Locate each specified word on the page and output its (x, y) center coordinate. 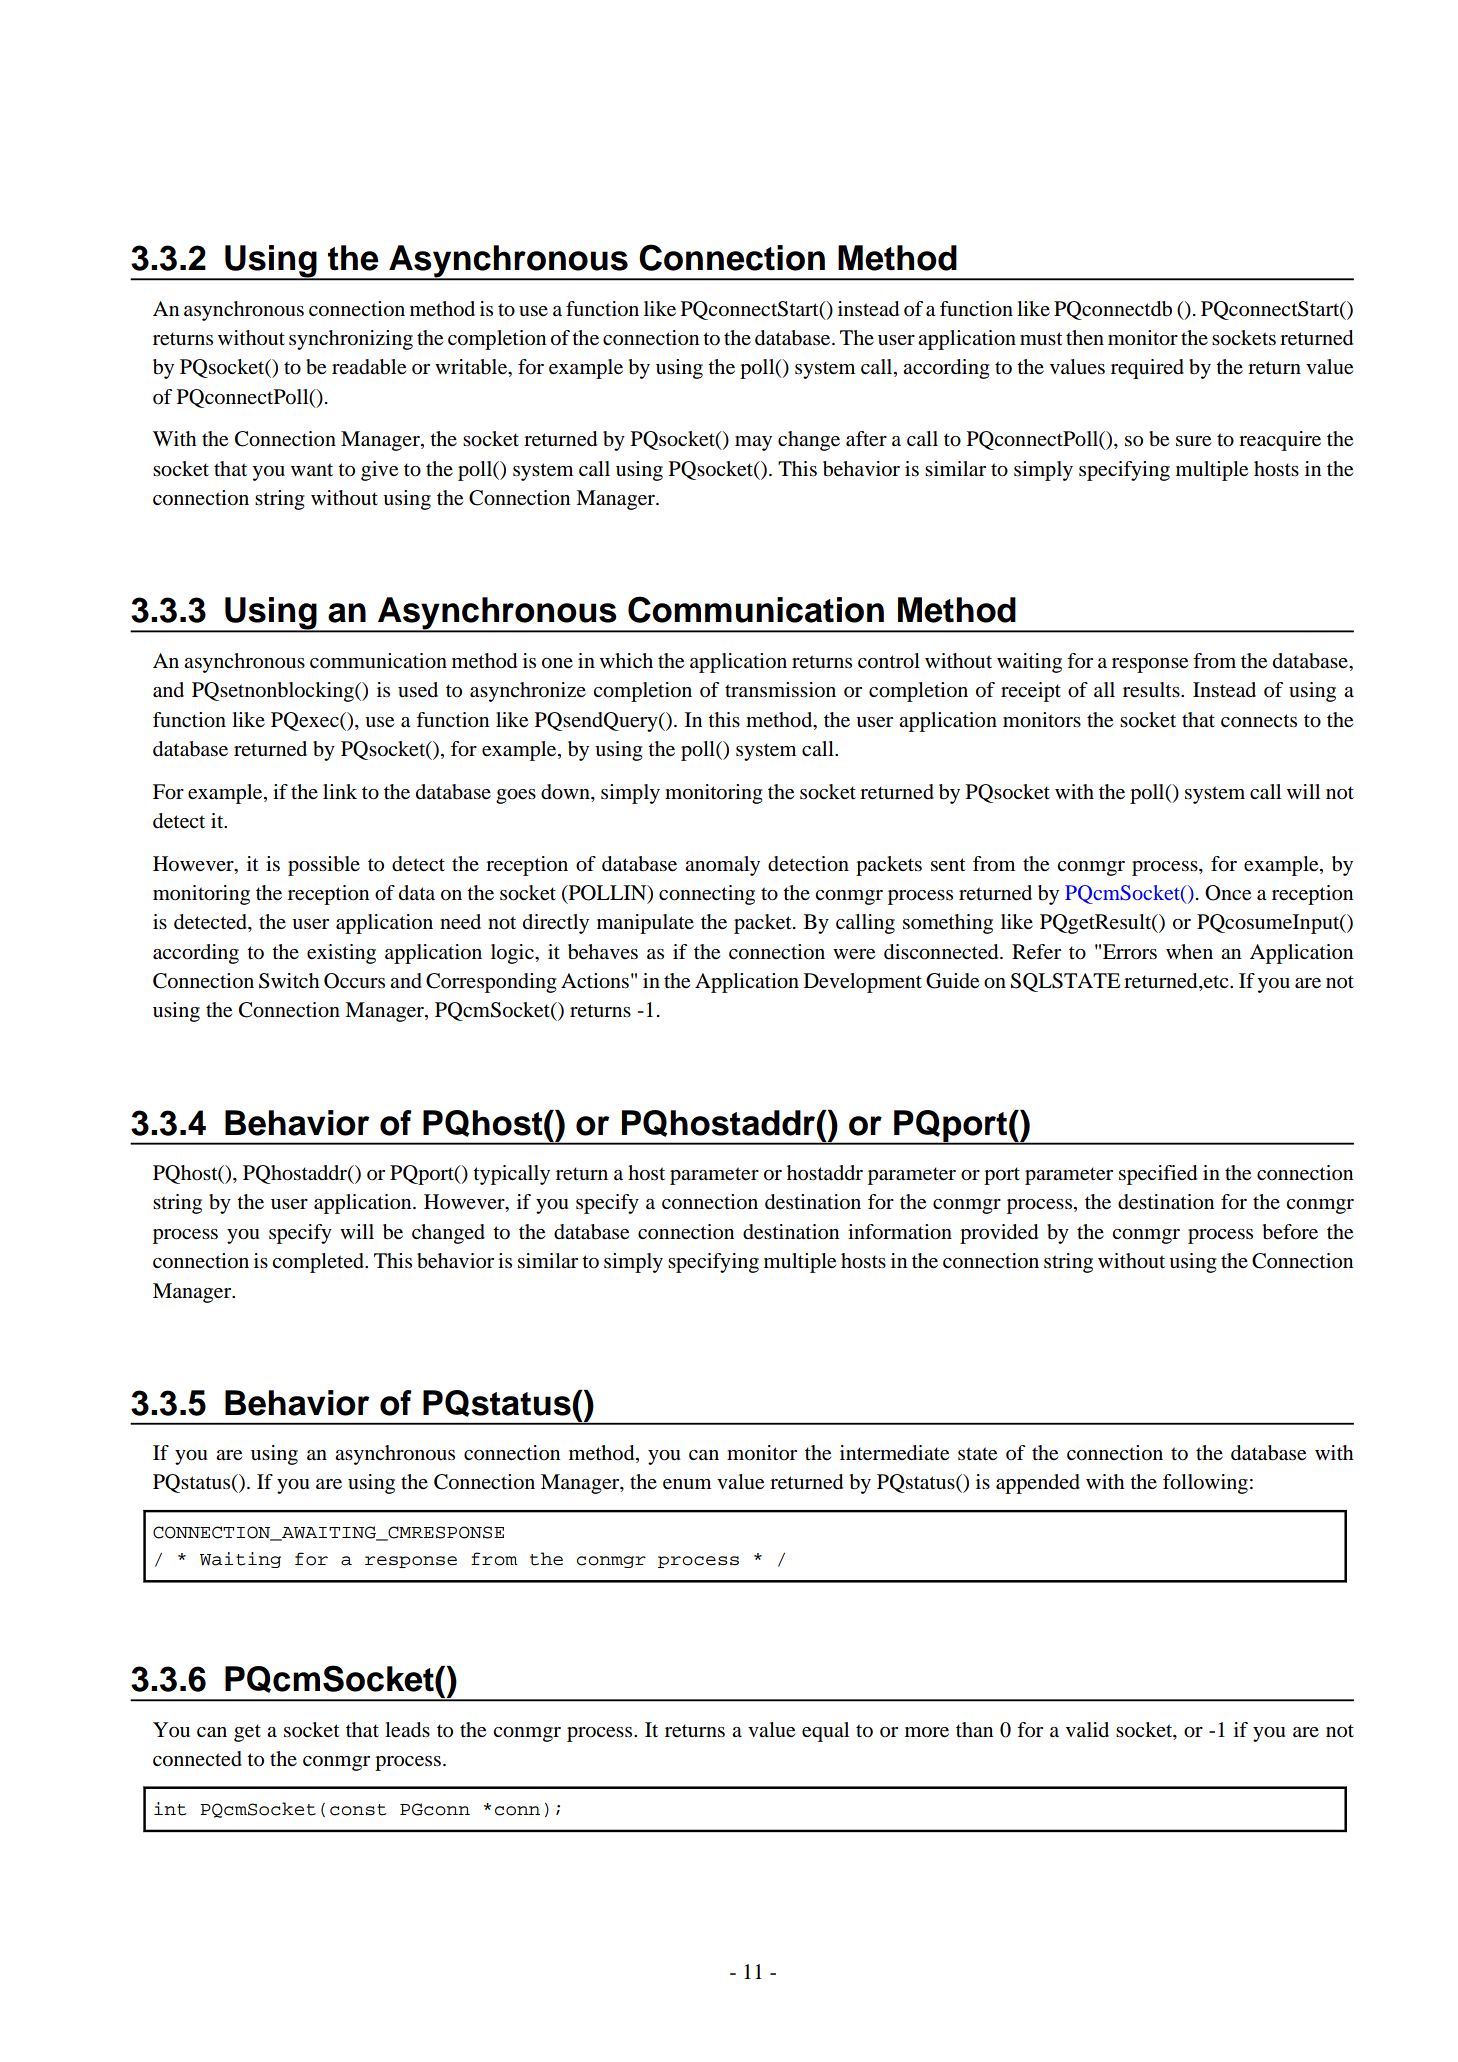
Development (863, 983)
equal (825, 1732)
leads (407, 1730)
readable (369, 367)
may (753, 443)
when (1189, 951)
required (1147, 369)
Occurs (354, 981)
